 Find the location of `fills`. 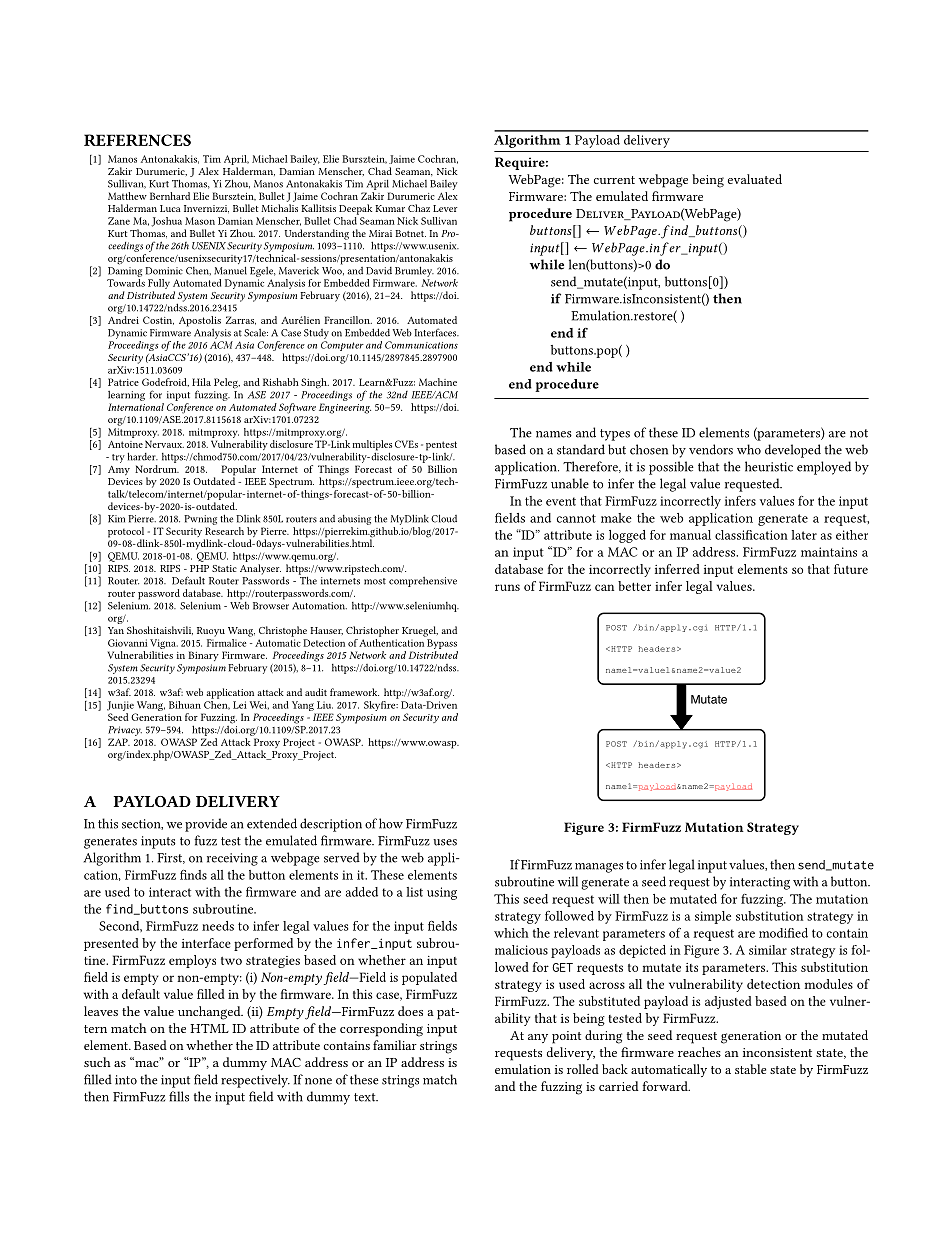

fills is located at coordinates (179, 1096).
